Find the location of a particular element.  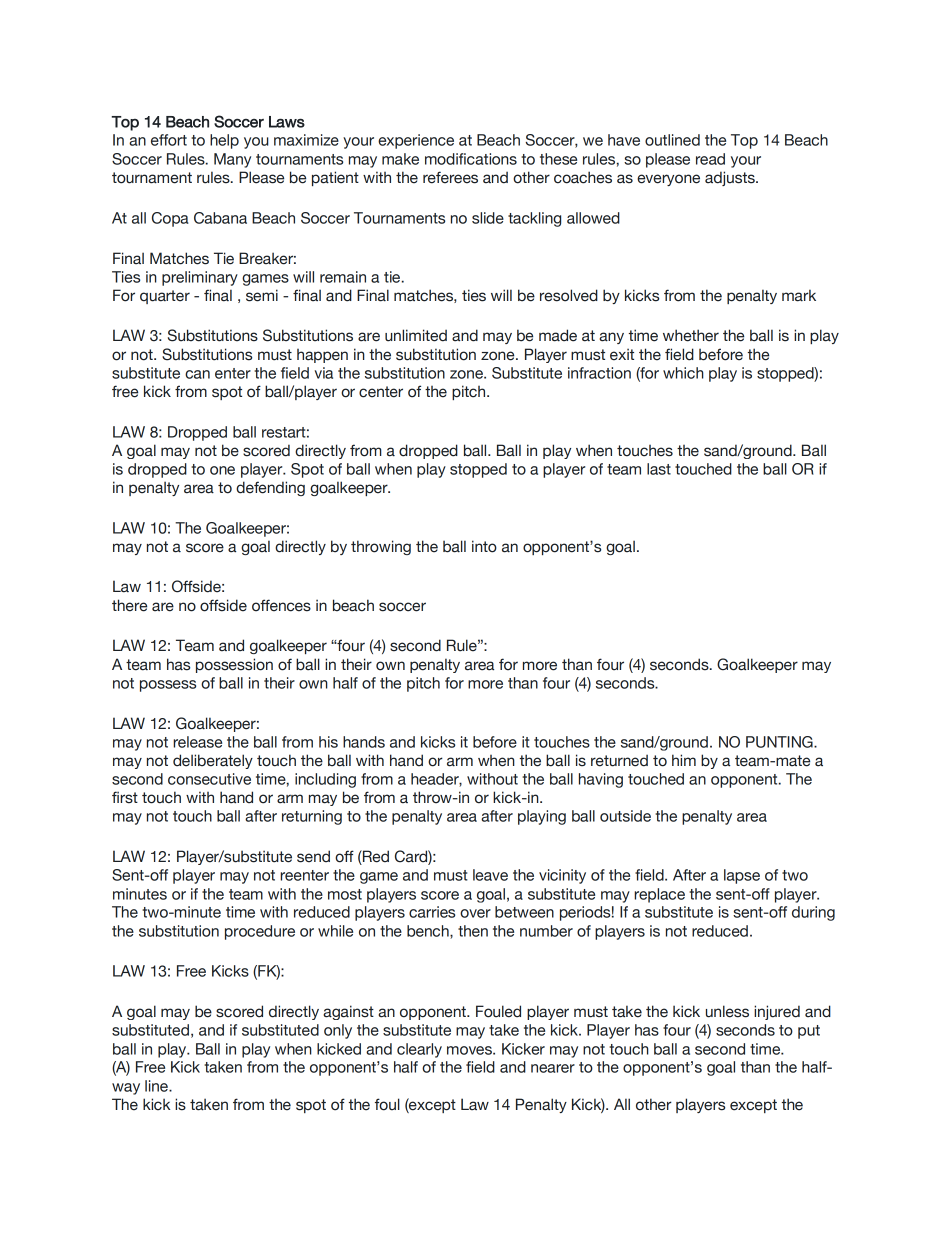

offences is located at coordinates (281, 605).
